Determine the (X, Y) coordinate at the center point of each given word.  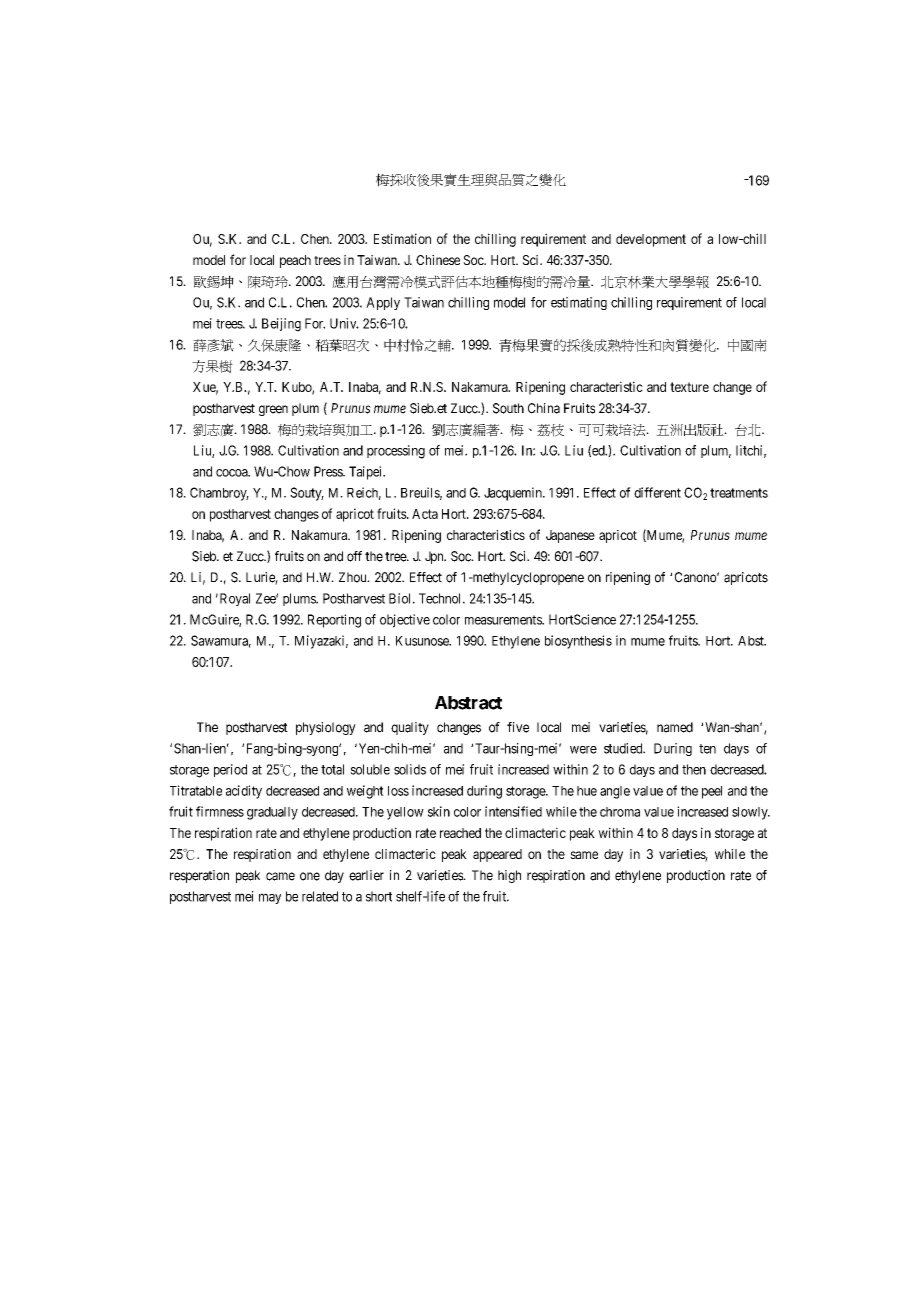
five (518, 727)
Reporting (334, 621)
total (332, 769)
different (657, 492)
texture (689, 387)
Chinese (438, 260)
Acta (425, 514)
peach (295, 261)
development (651, 240)
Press (329, 471)
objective (405, 621)
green (273, 410)
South (508, 408)
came (280, 876)
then (694, 769)
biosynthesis (578, 642)
